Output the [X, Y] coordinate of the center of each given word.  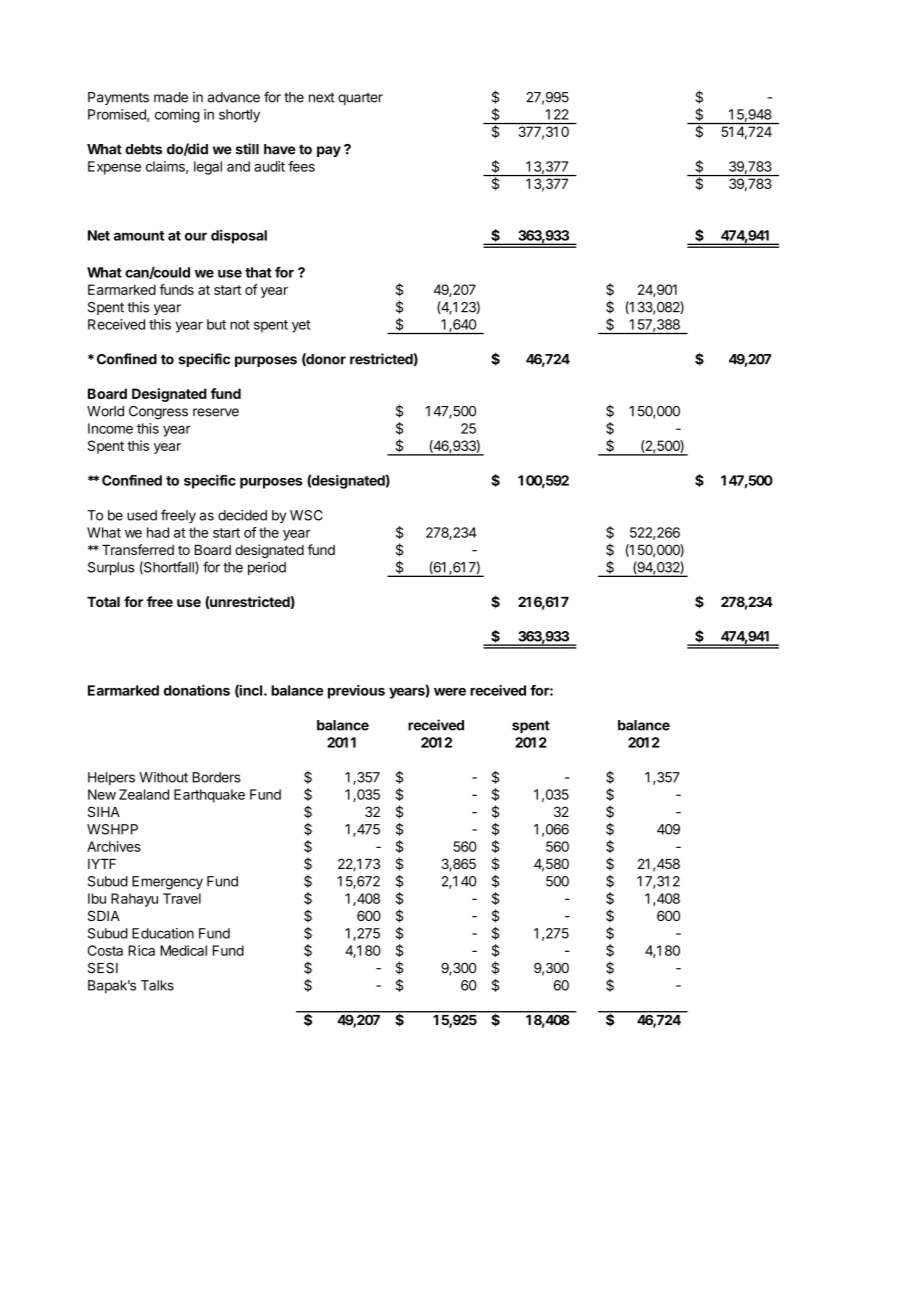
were [450, 692]
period [267, 568]
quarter [360, 99]
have [280, 149]
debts [143, 149]
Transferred [138, 549]
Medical [183, 950]
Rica [141, 950]
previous [356, 692]
